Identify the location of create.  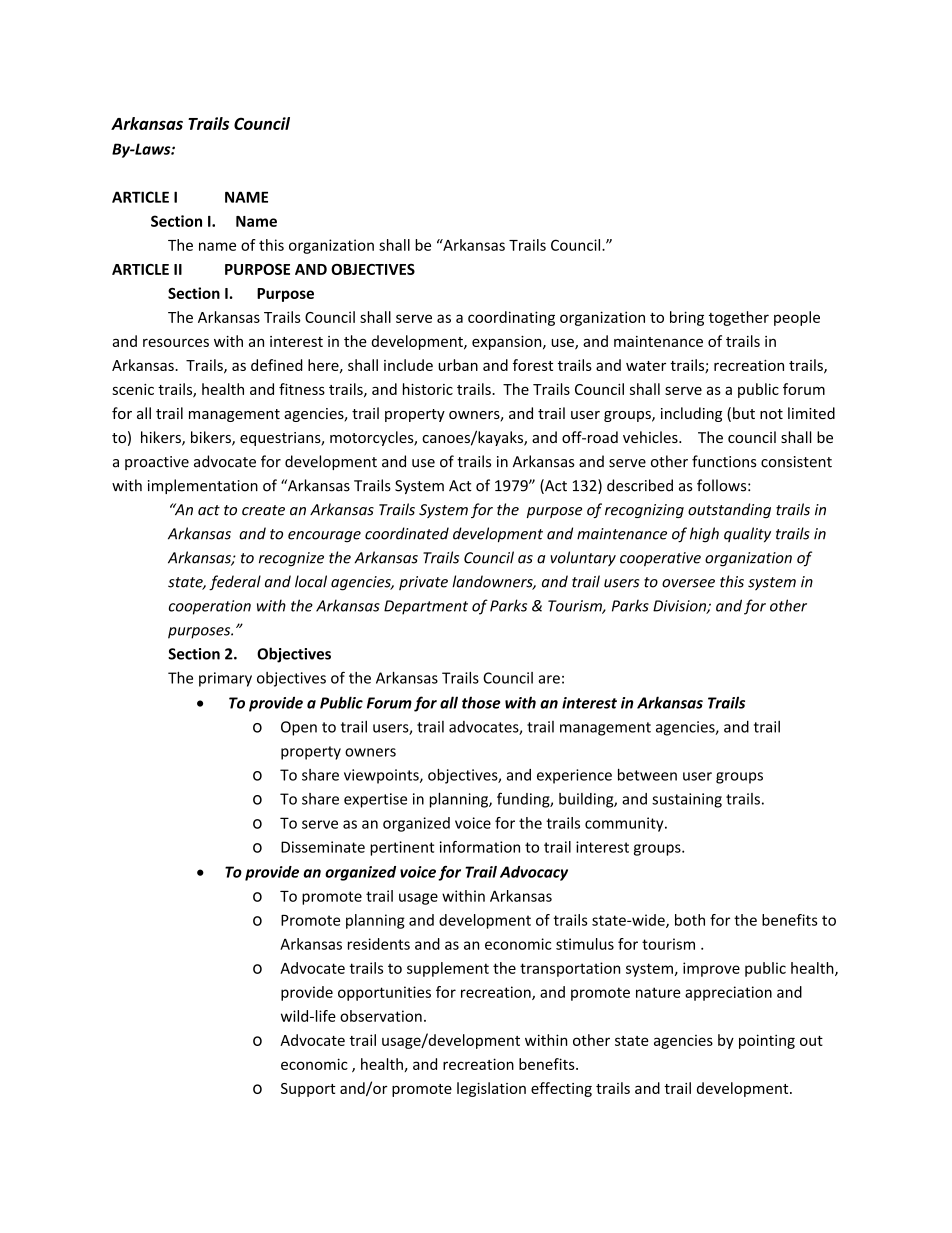
(263, 510).
